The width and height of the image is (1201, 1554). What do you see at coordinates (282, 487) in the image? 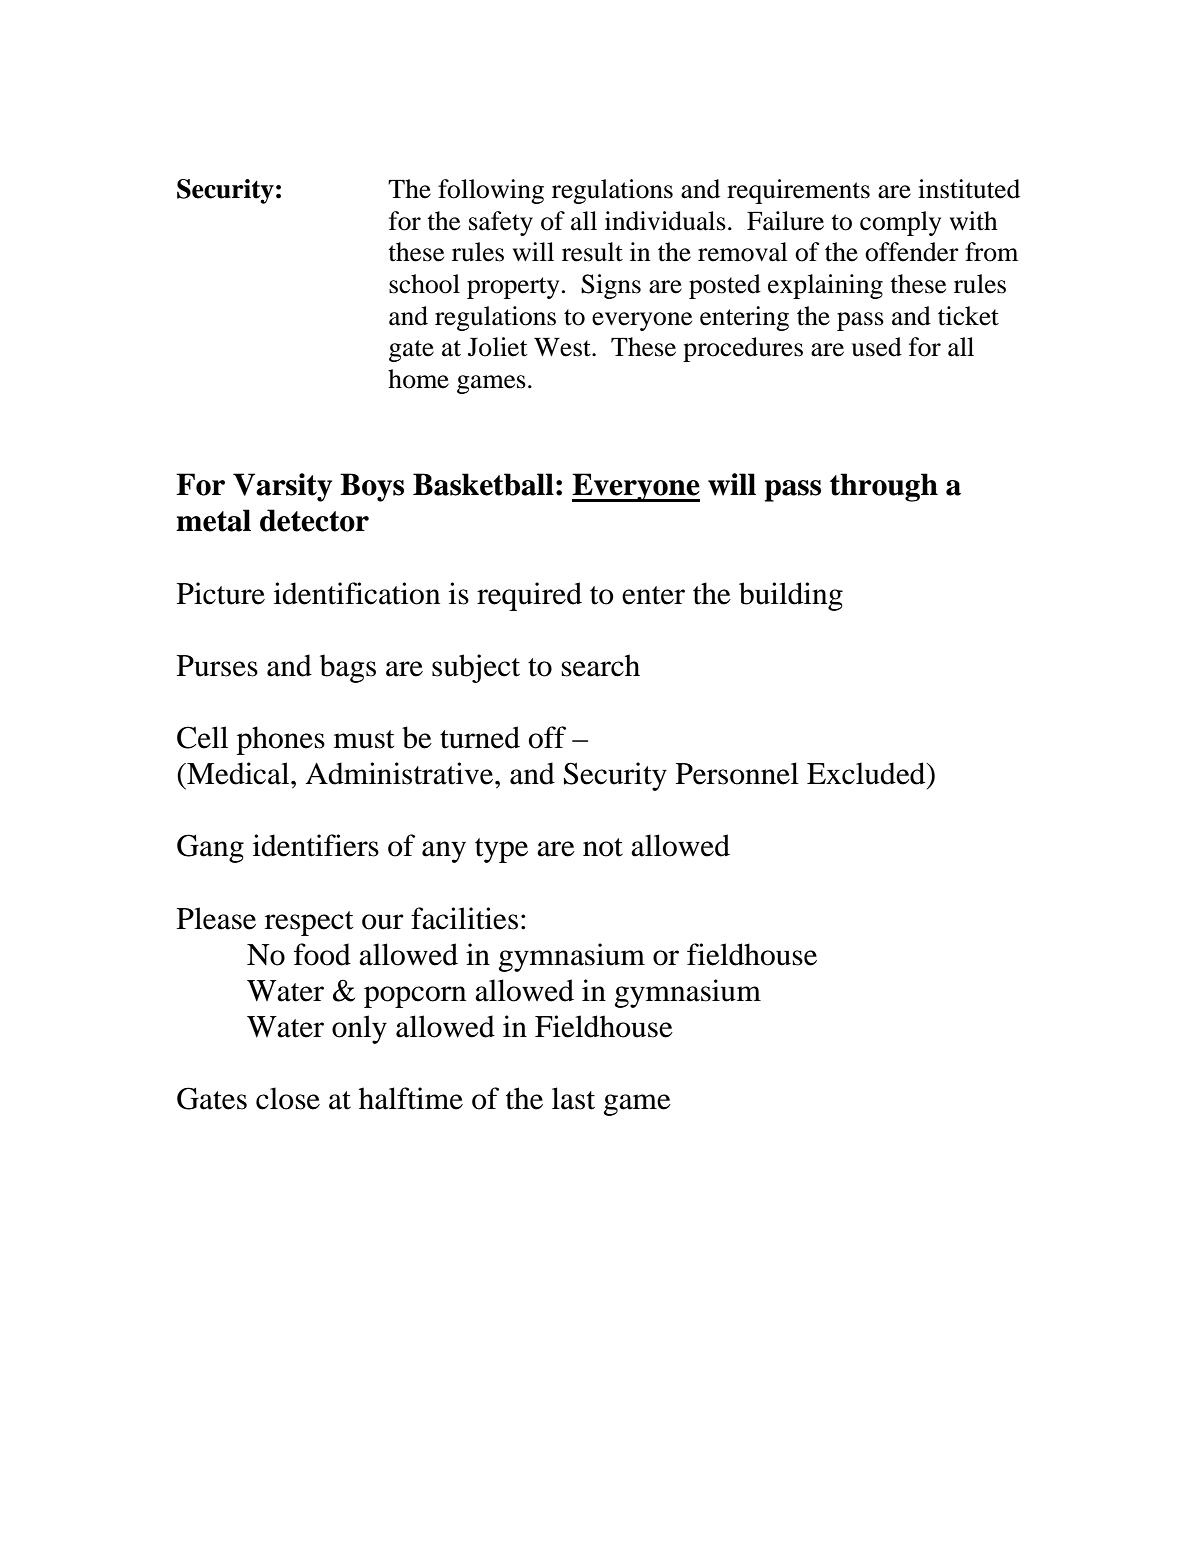
I see `Varsity` at bounding box center [282, 487].
